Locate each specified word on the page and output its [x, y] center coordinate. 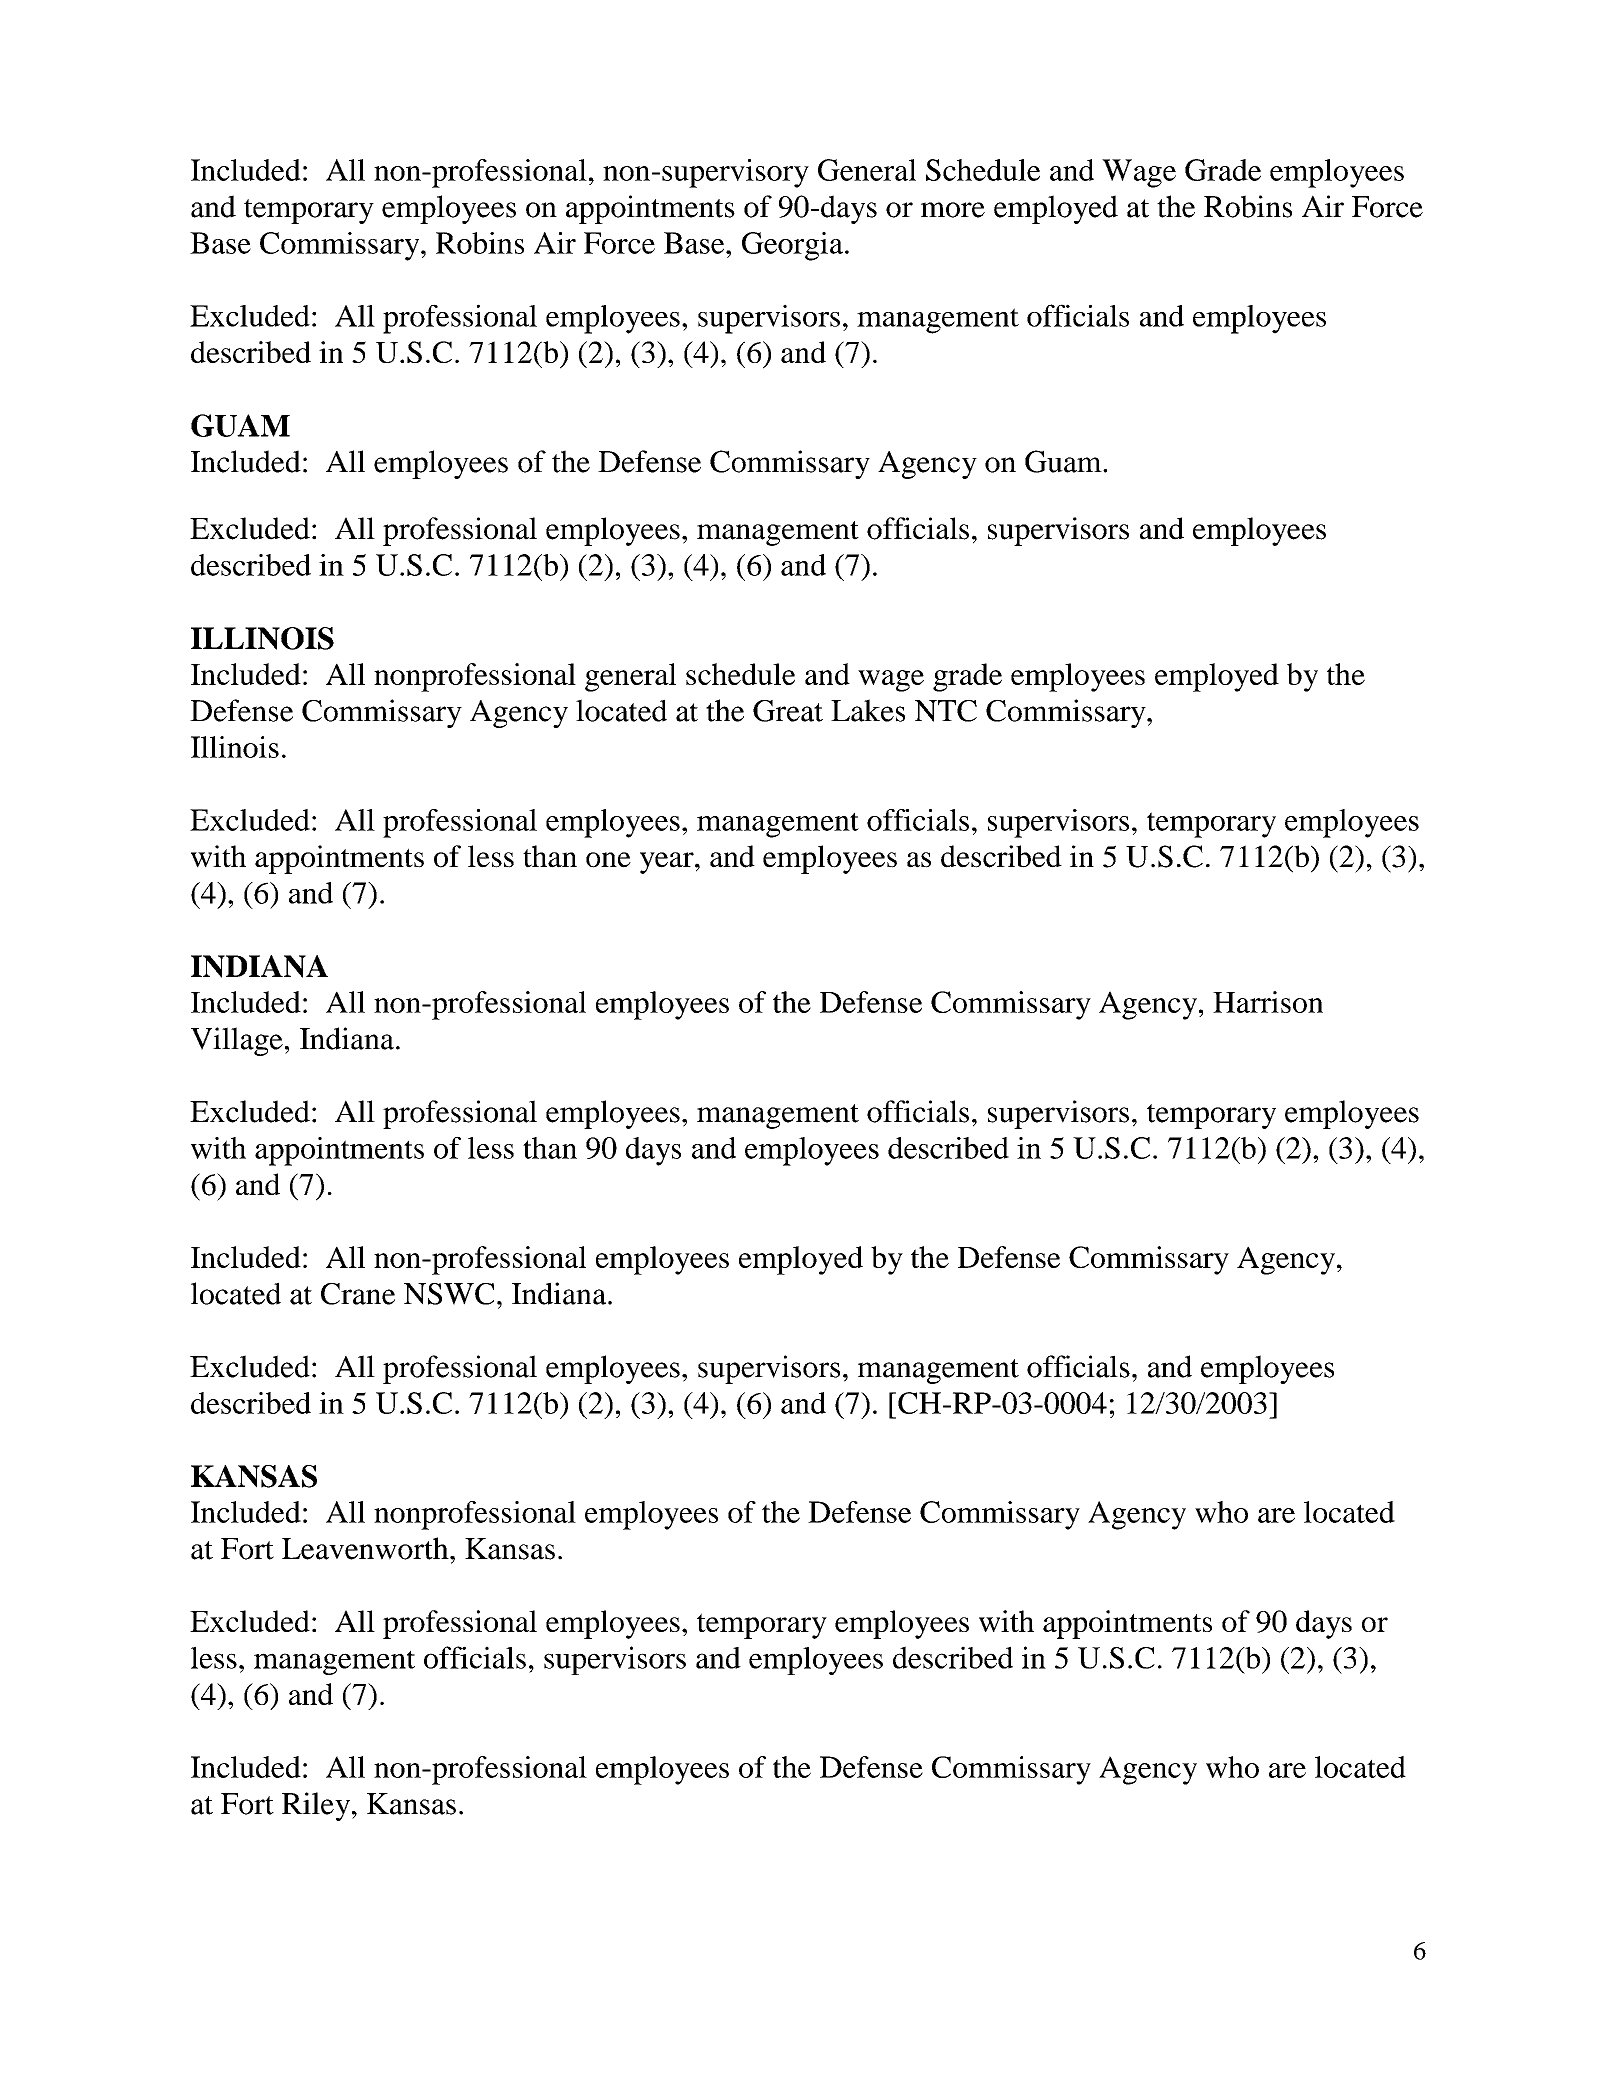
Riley [316, 1806]
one [608, 860]
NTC [946, 711]
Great [788, 711]
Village [237, 1041]
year [668, 863]
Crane [358, 1294]
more [953, 210]
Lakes [868, 710]
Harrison [1268, 1002]
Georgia [792, 246]
